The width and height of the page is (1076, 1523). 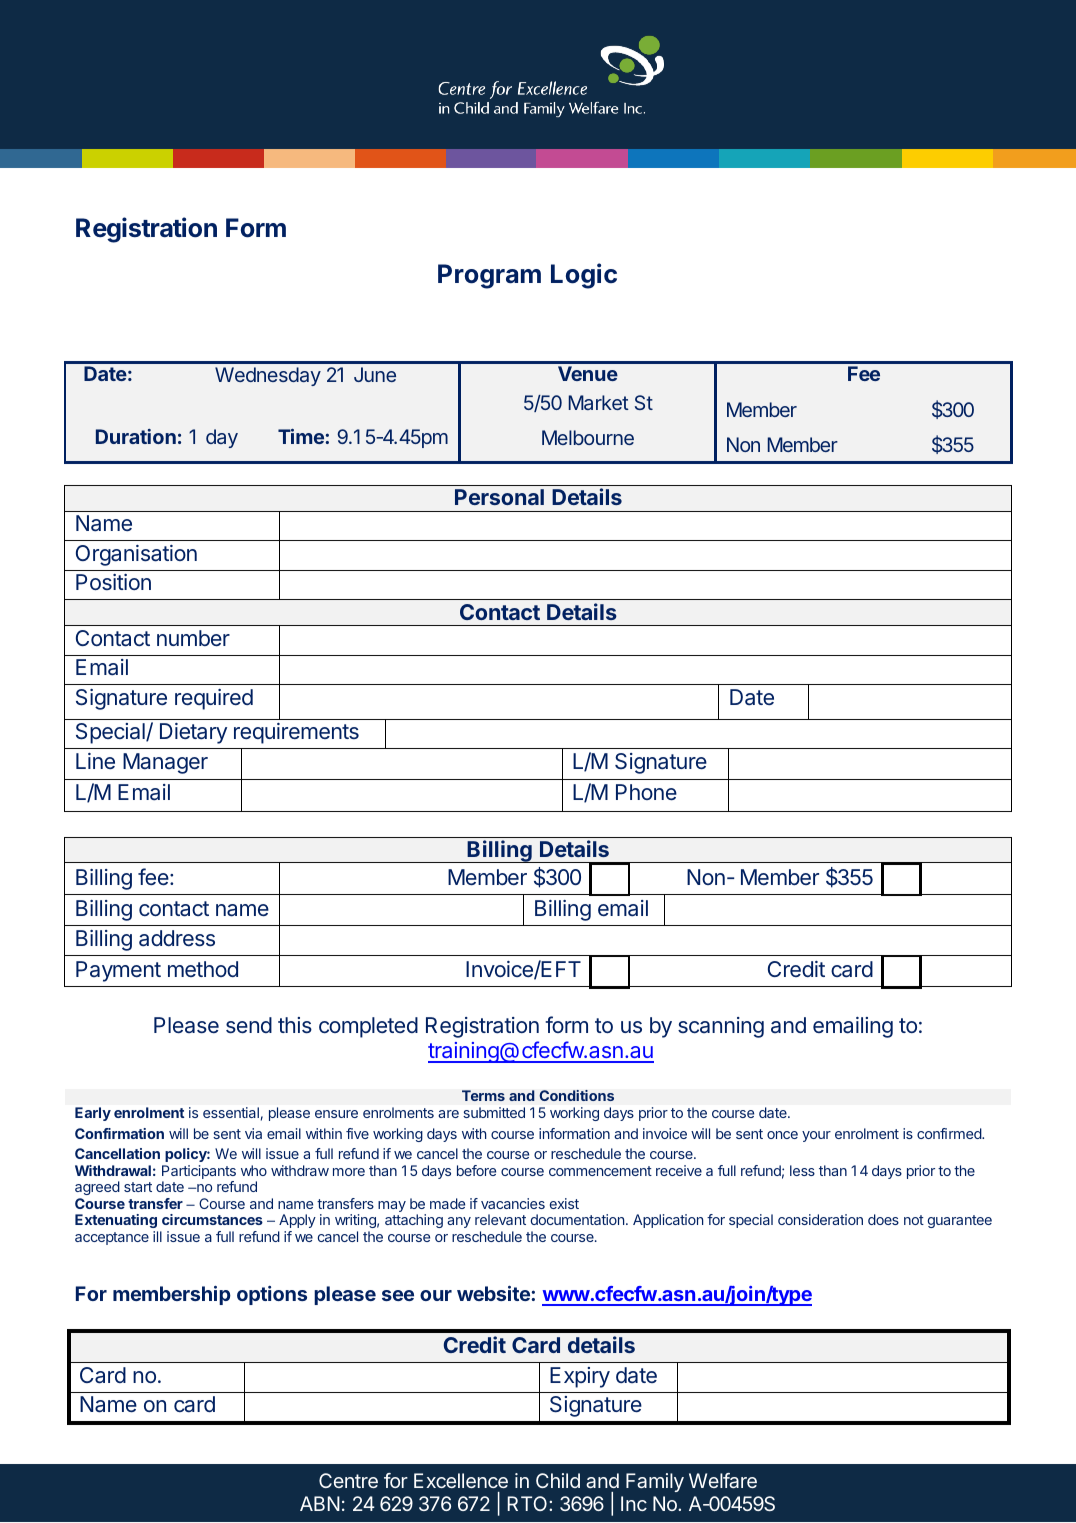 I want to click on number, so click(x=193, y=638).
